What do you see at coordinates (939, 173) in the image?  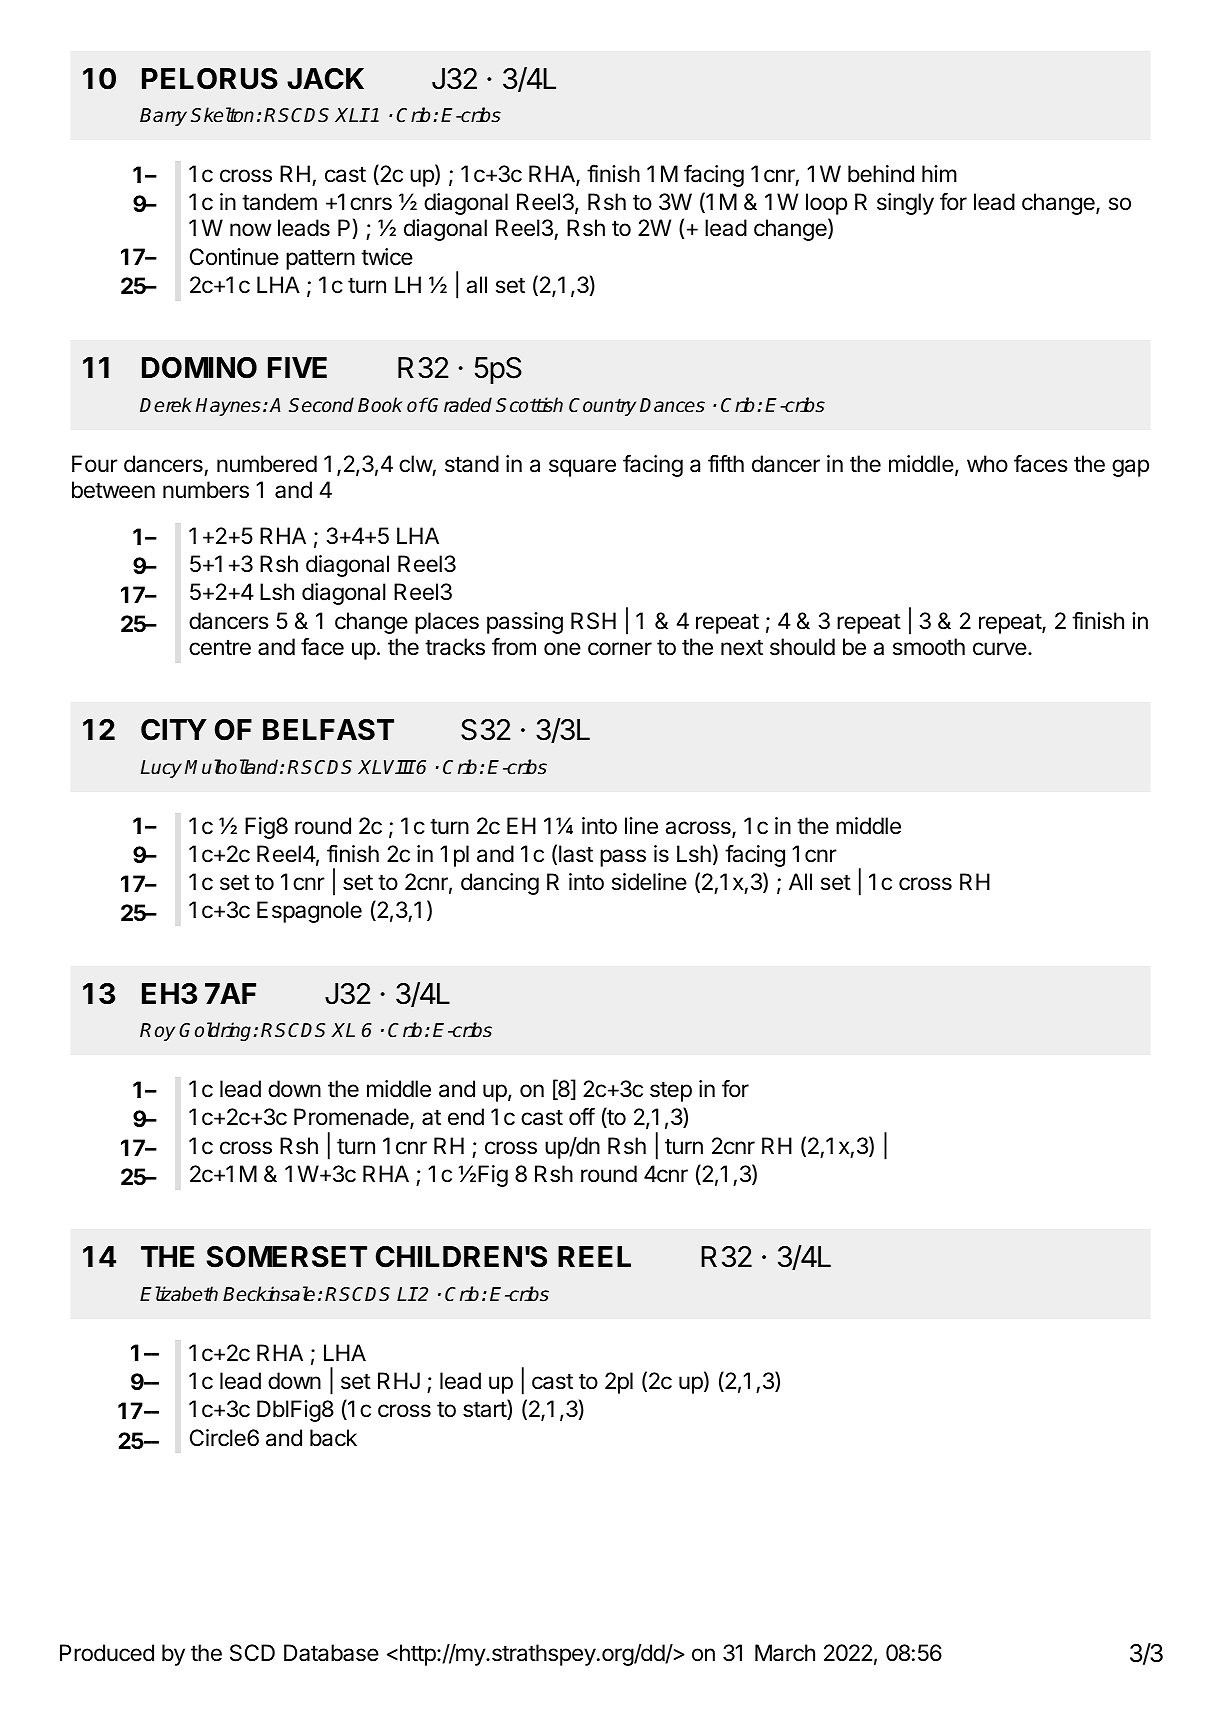 I see `him` at bounding box center [939, 173].
